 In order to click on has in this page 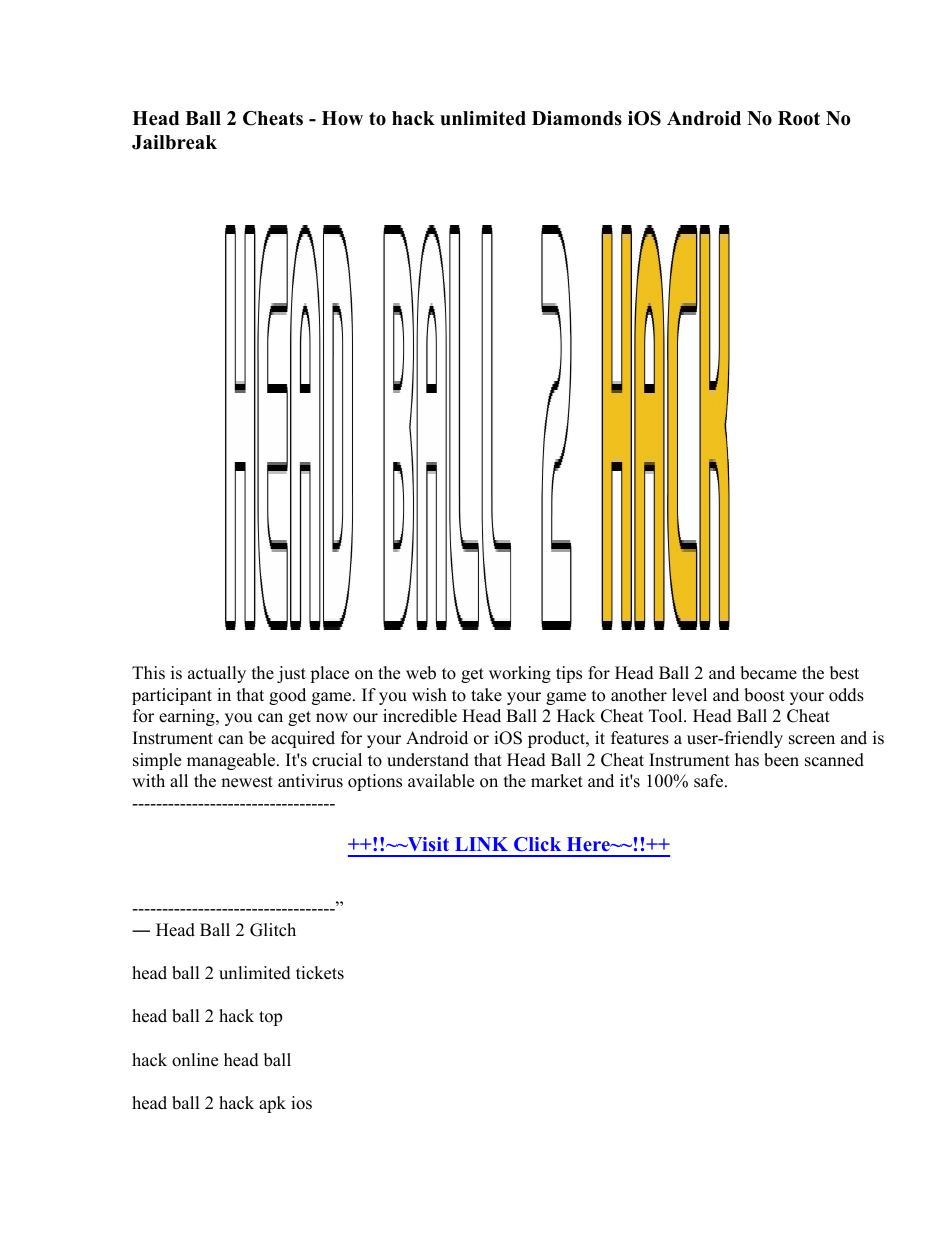, I will do `click(747, 760)`.
